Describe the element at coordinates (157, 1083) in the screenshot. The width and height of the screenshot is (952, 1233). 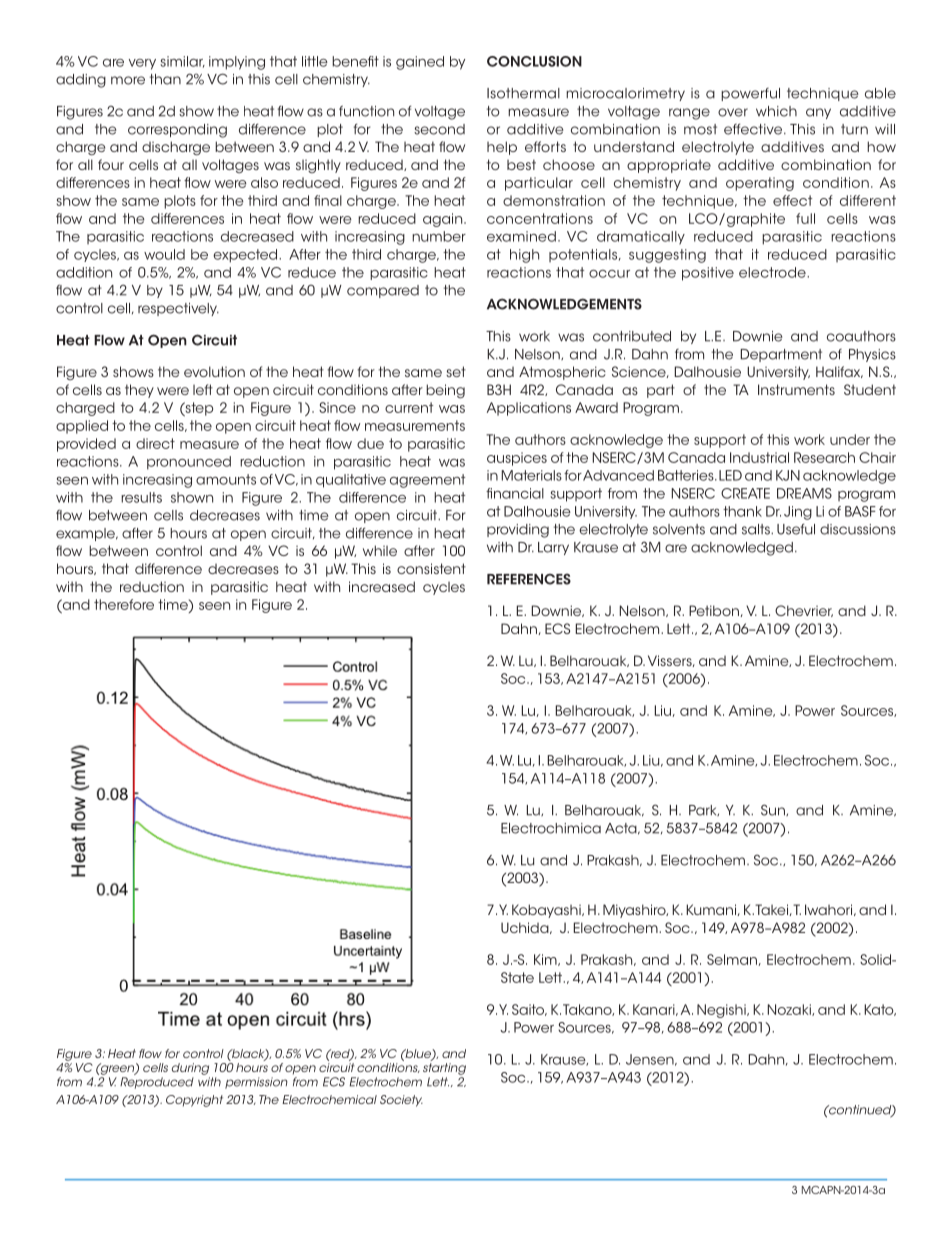
I see `Reproduced` at that location.
